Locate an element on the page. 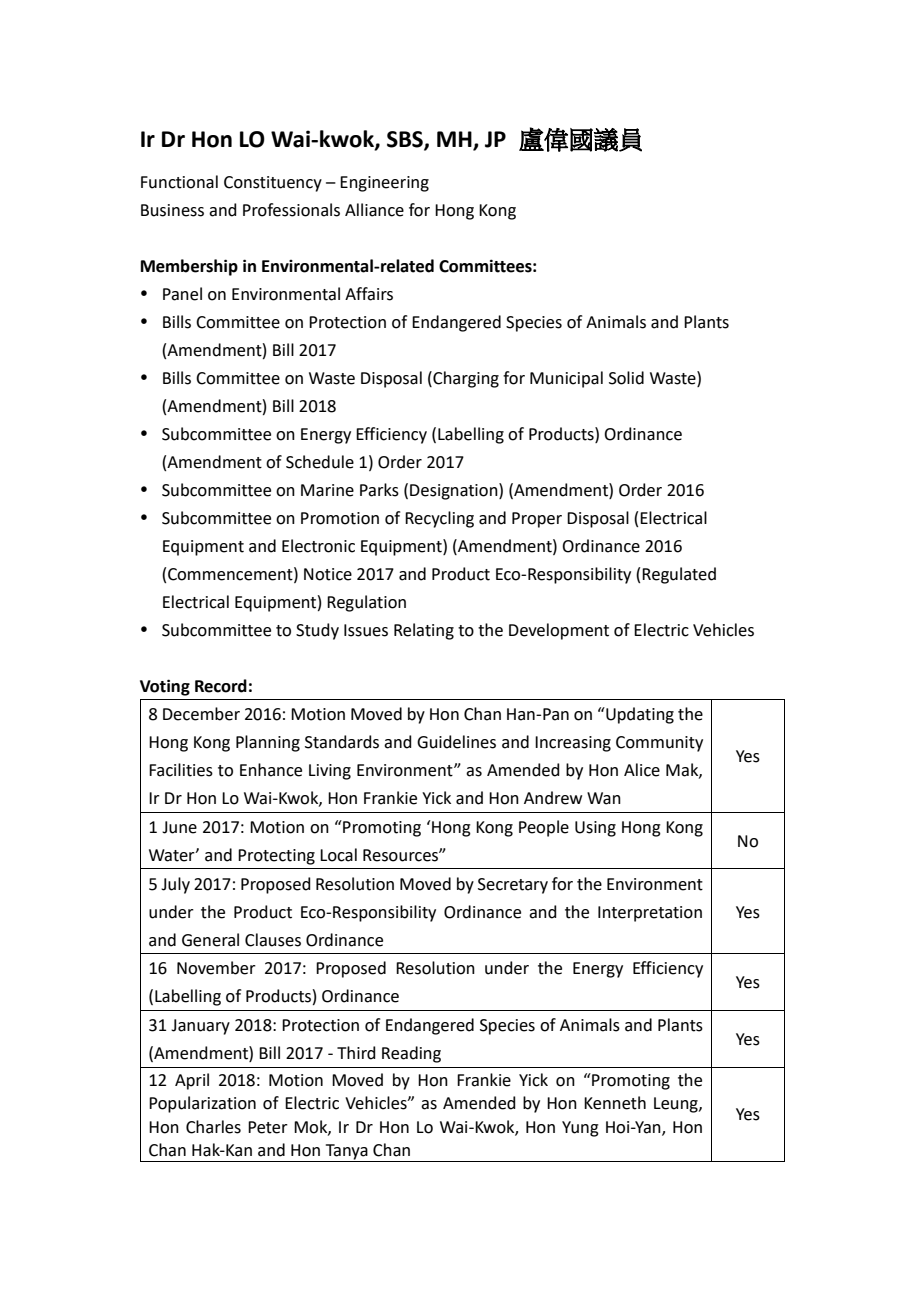 Image resolution: width=924 pixels, height=1308 pixels. Relating is located at coordinates (424, 631).
